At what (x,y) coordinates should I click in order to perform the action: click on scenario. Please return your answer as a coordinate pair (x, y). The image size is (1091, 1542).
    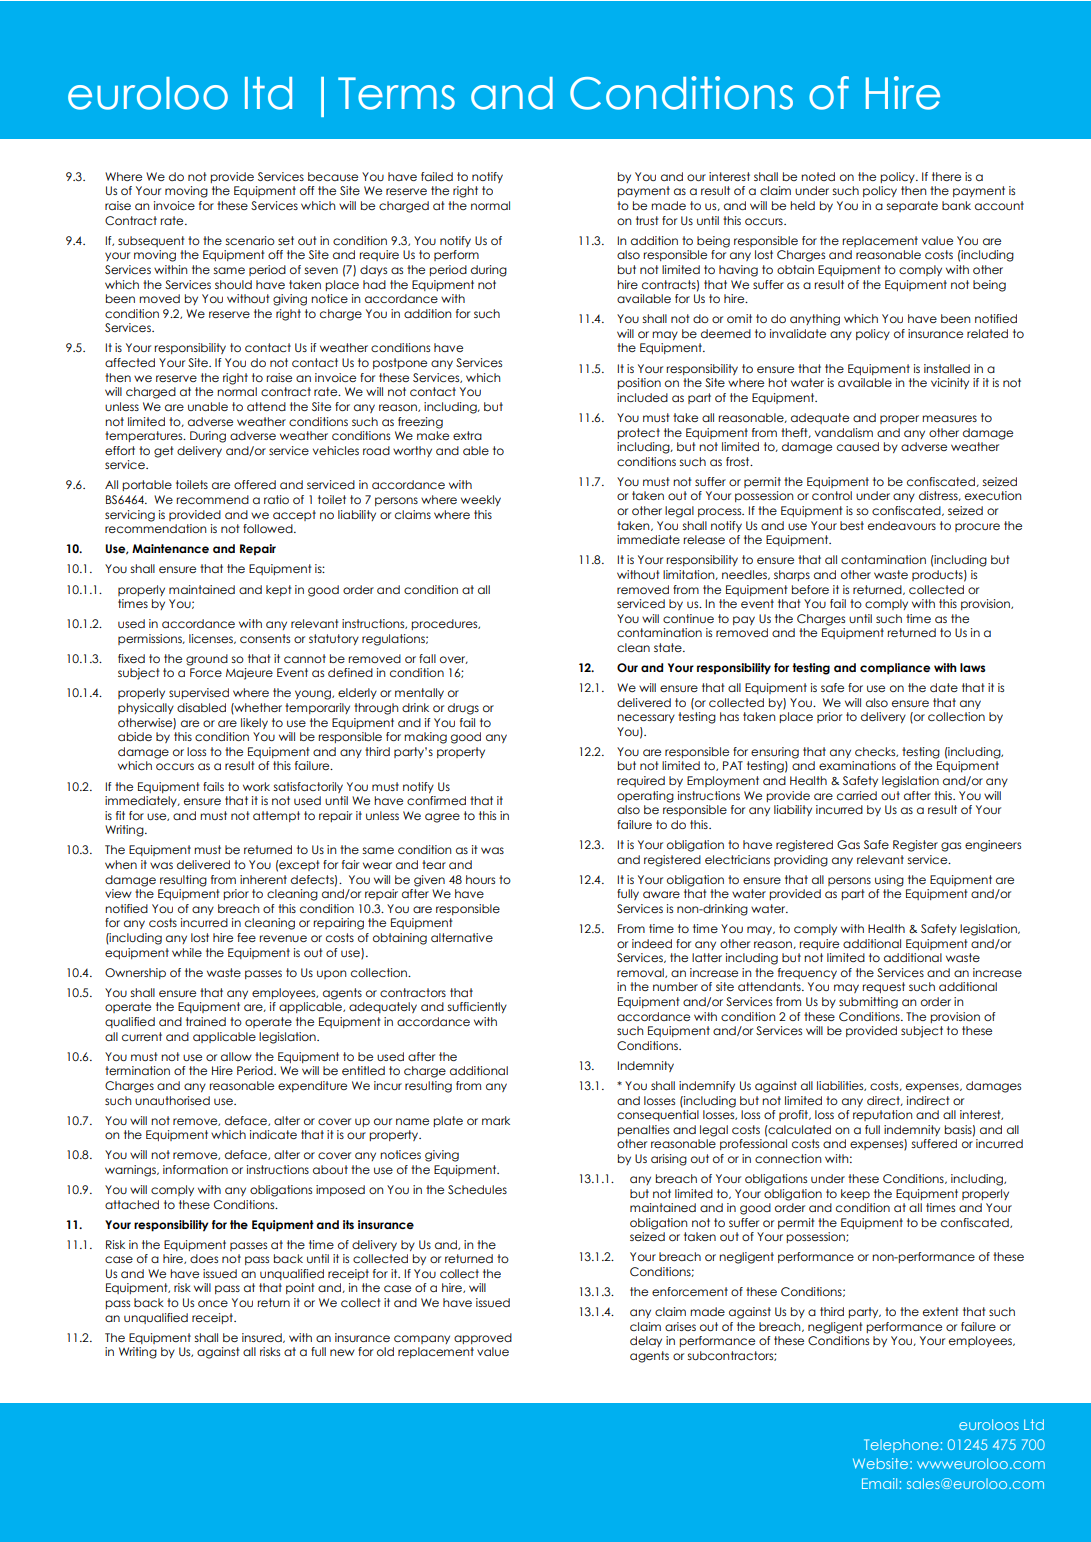
    Looking at the image, I should click on (250, 240).
